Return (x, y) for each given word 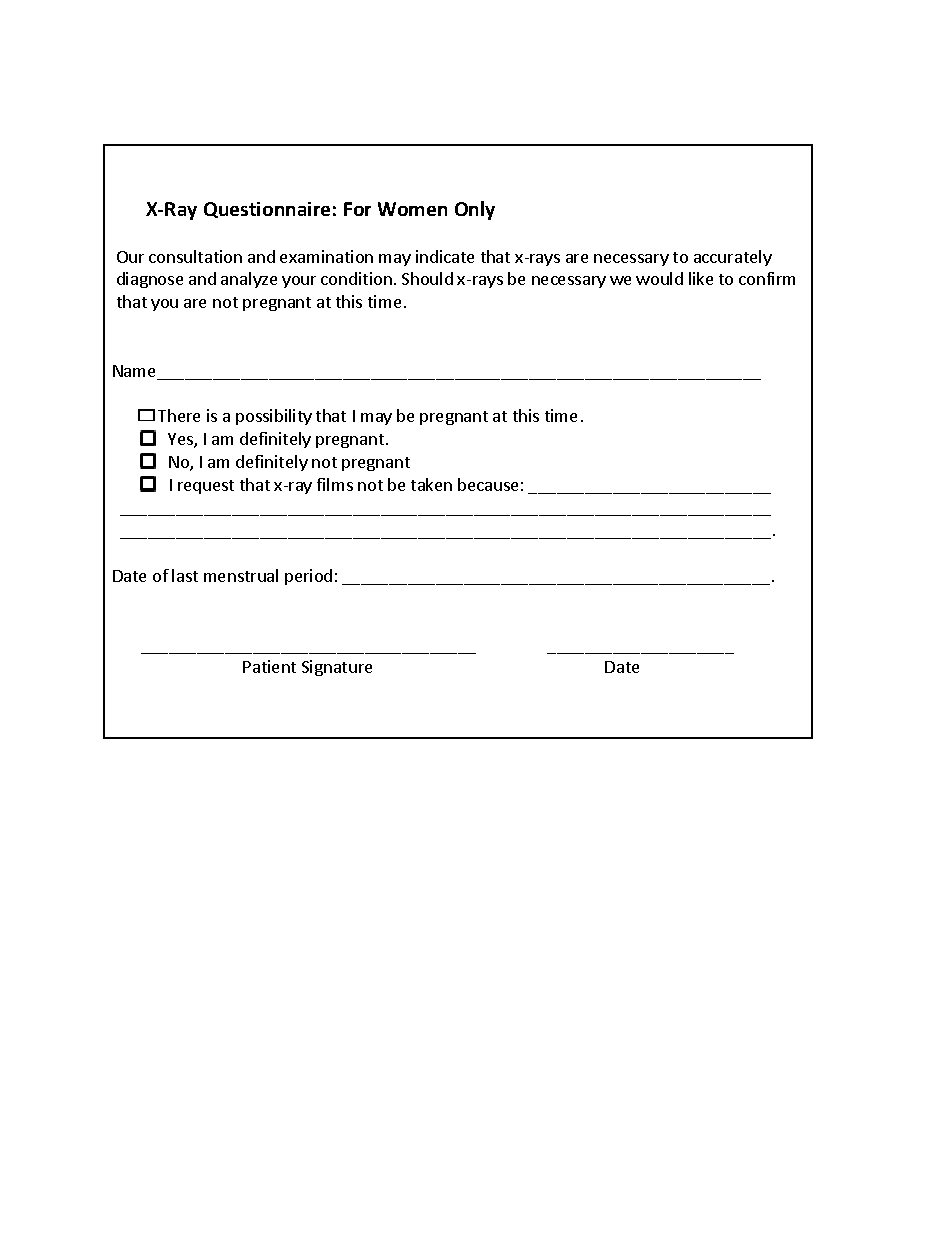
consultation (195, 256)
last (185, 575)
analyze (249, 280)
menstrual (241, 575)
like (701, 278)
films (335, 484)
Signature (337, 668)
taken (431, 484)
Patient (269, 666)
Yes (181, 440)
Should (427, 278)
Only (475, 210)
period (308, 577)
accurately (733, 258)
